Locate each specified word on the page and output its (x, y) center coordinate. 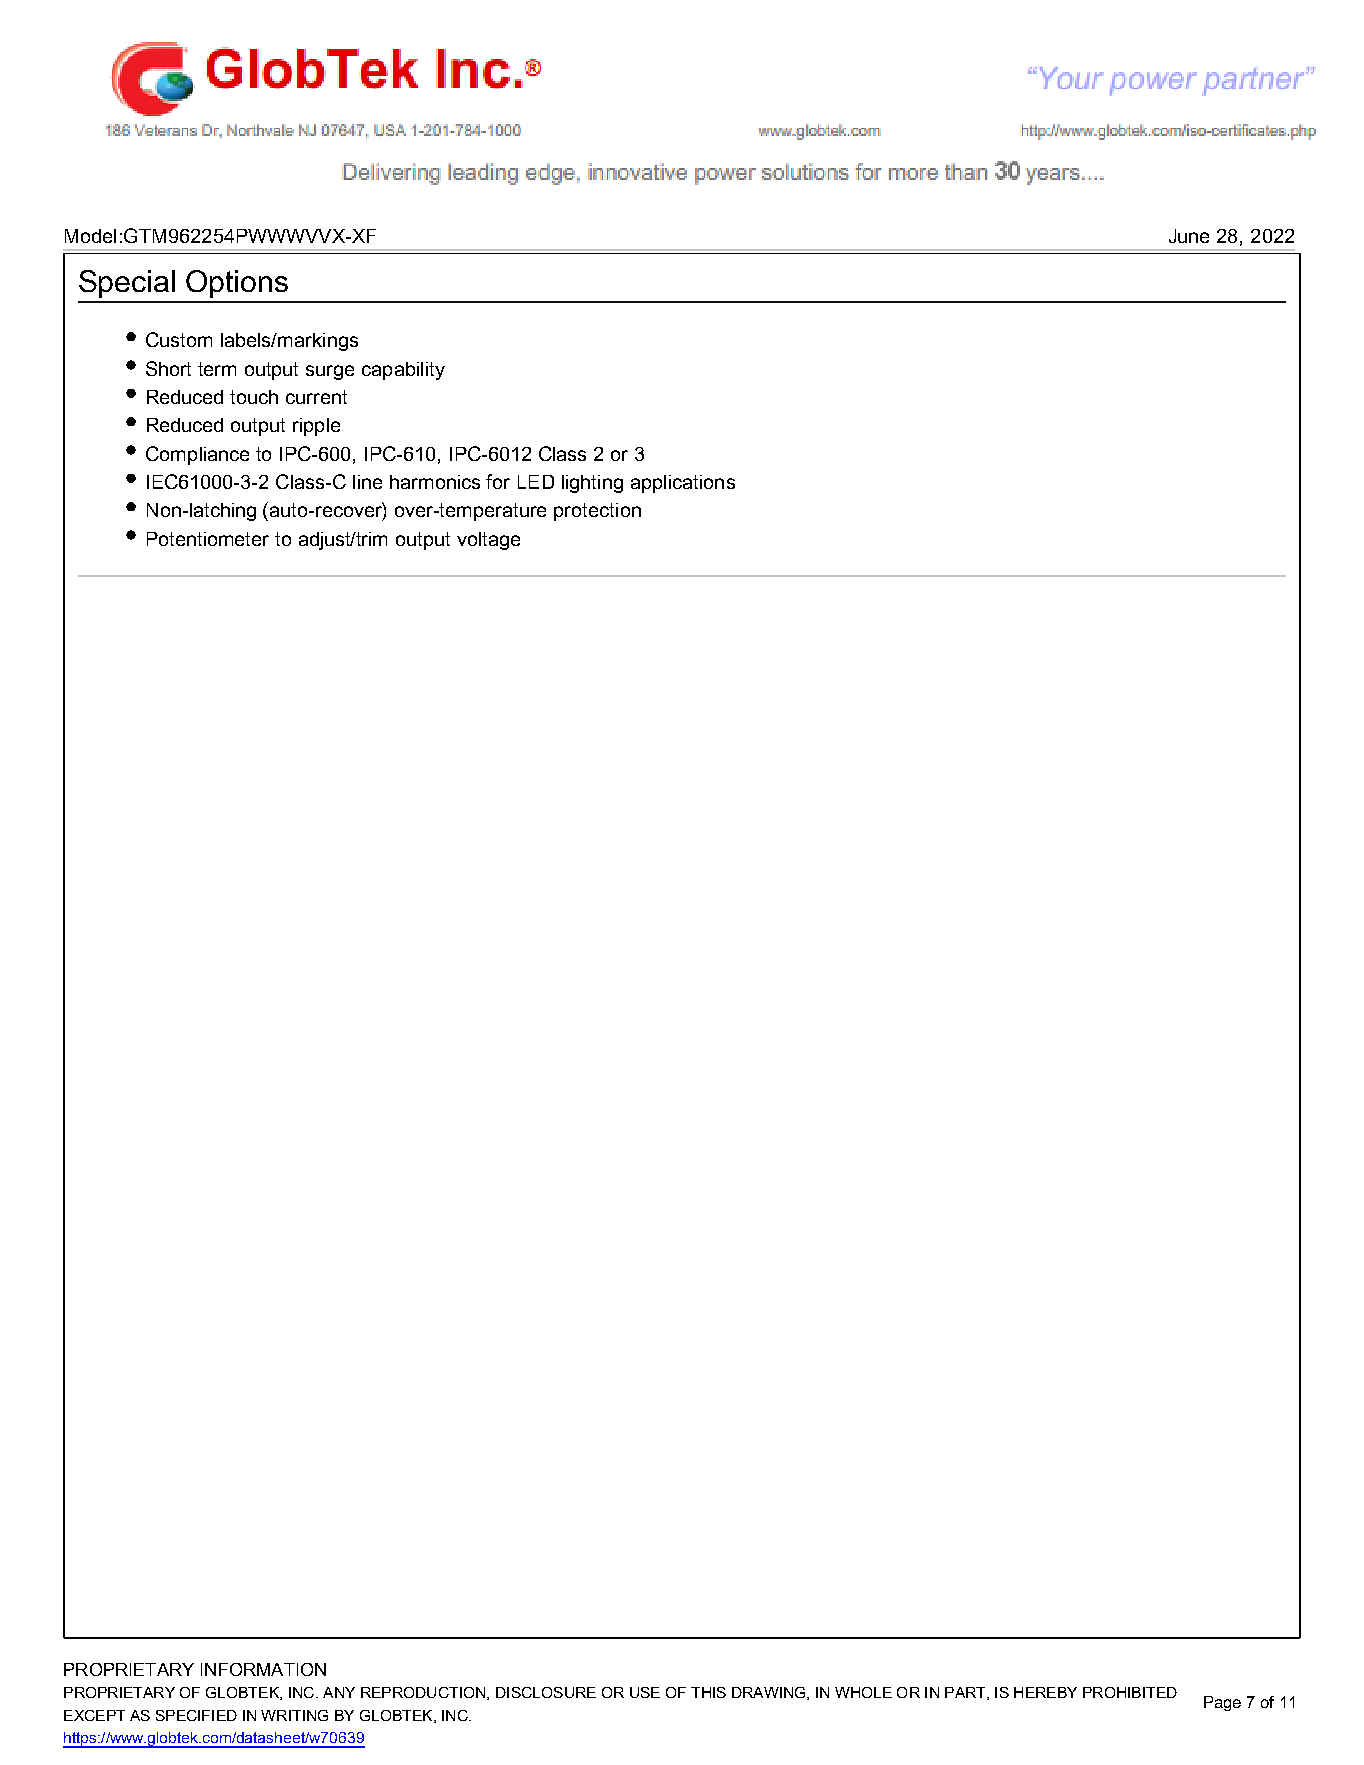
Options (237, 284)
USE (645, 1692)
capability (403, 371)
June (1189, 236)
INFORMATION (263, 1669)
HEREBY (1045, 1692)
